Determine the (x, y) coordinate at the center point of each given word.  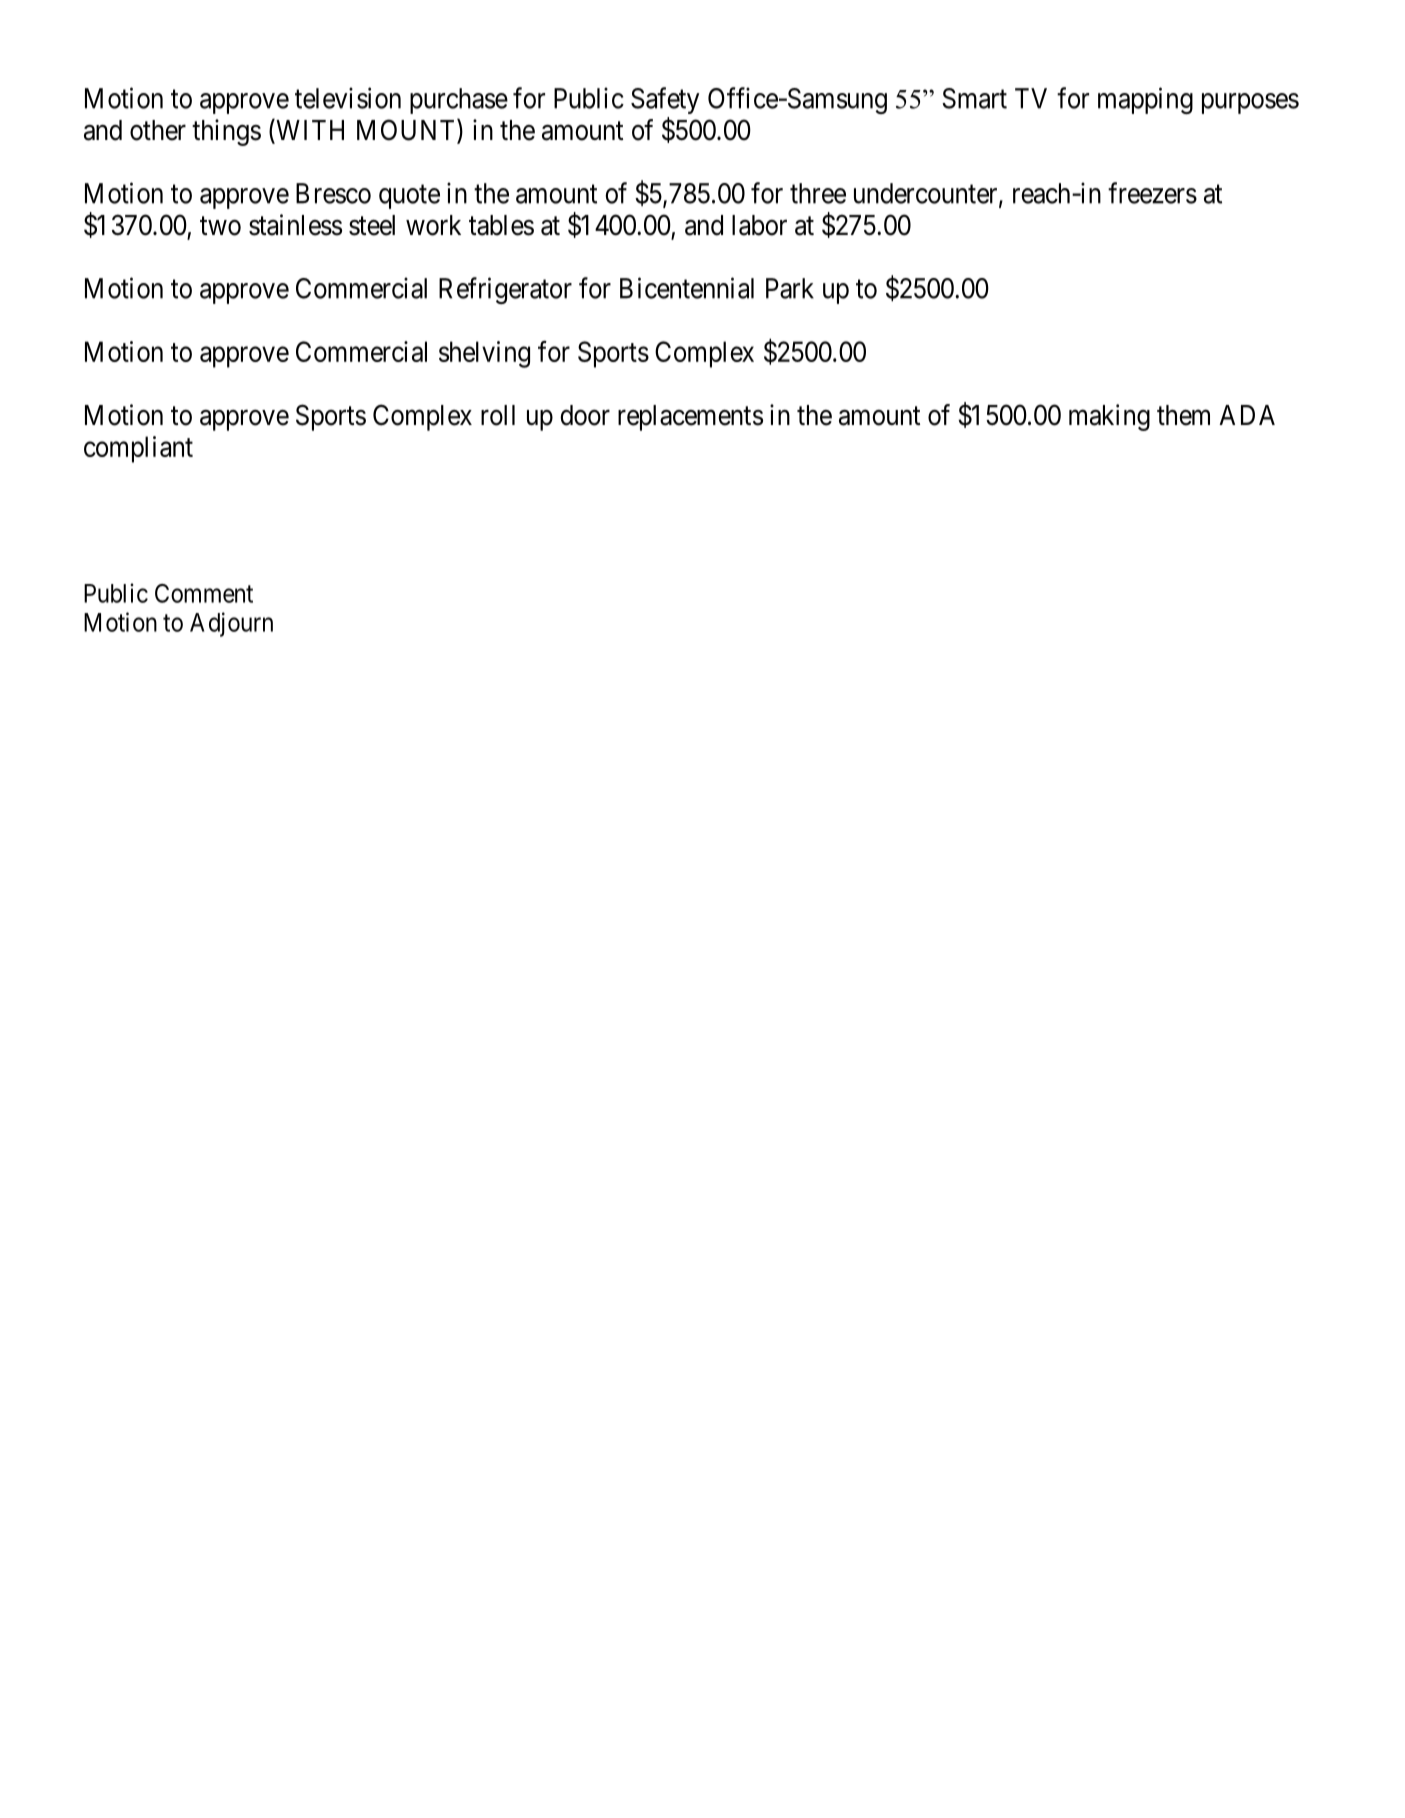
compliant (138, 449)
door (585, 415)
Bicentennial (687, 288)
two (220, 226)
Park (790, 288)
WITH (309, 131)
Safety (665, 100)
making (1109, 417)
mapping (1145, 100)
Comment (204, 593)
